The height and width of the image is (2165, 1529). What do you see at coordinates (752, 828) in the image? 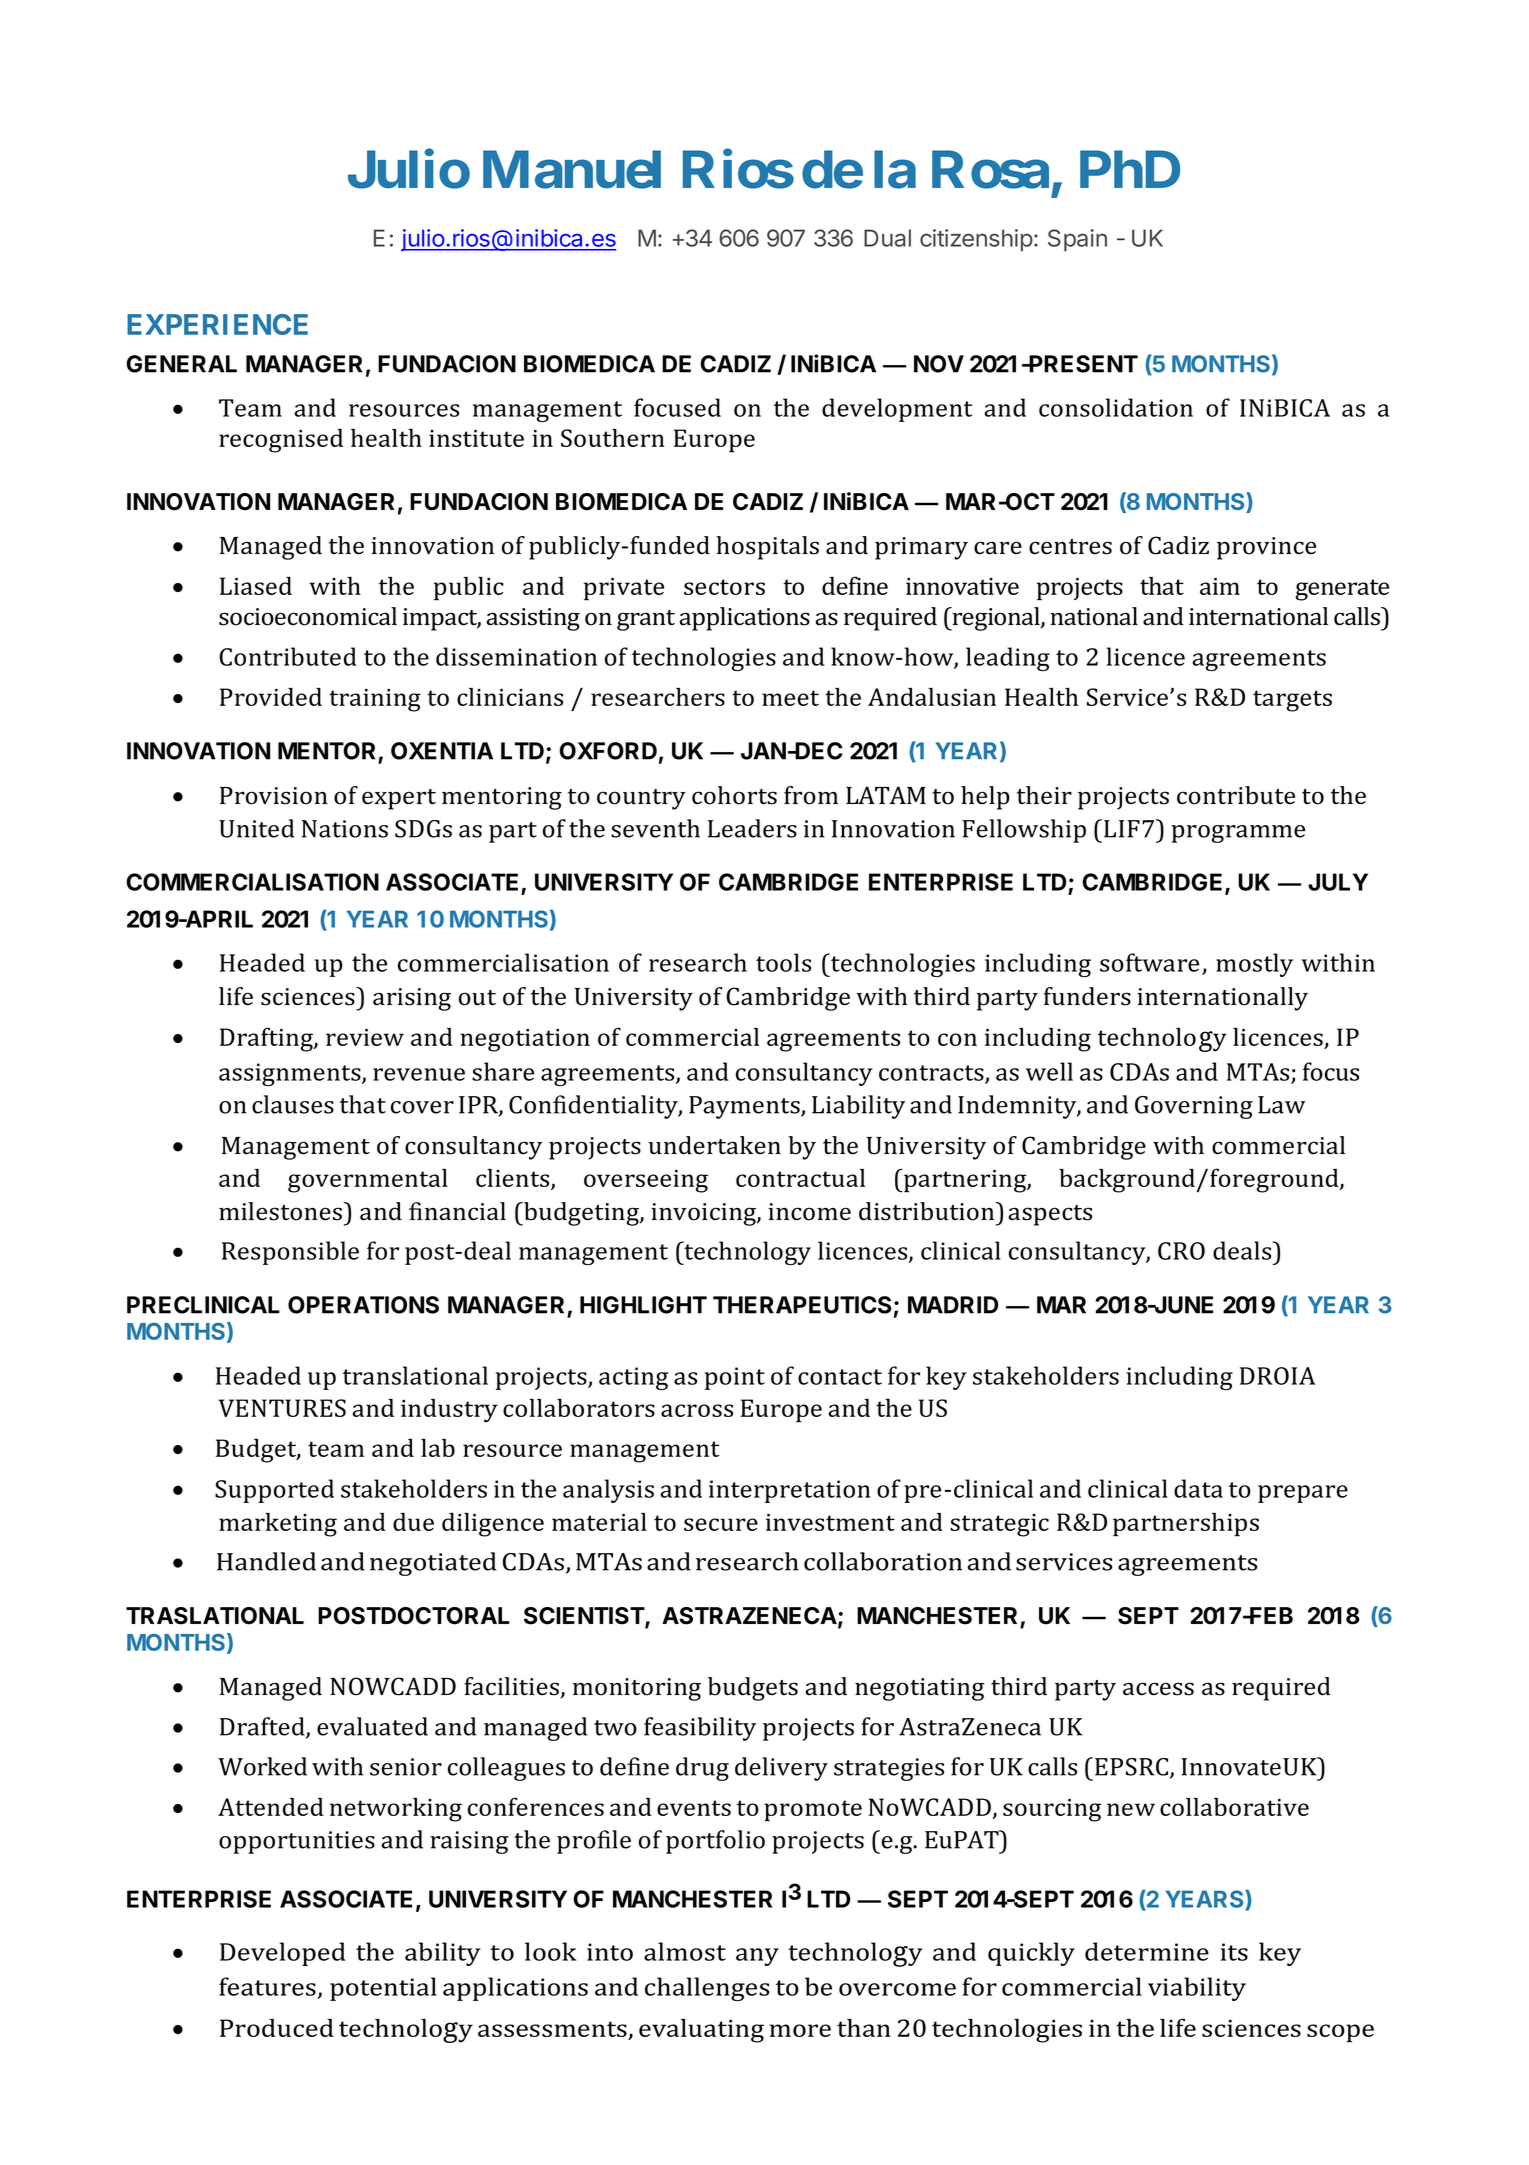
I see `Leaders` at bounding box center [752, 828].
